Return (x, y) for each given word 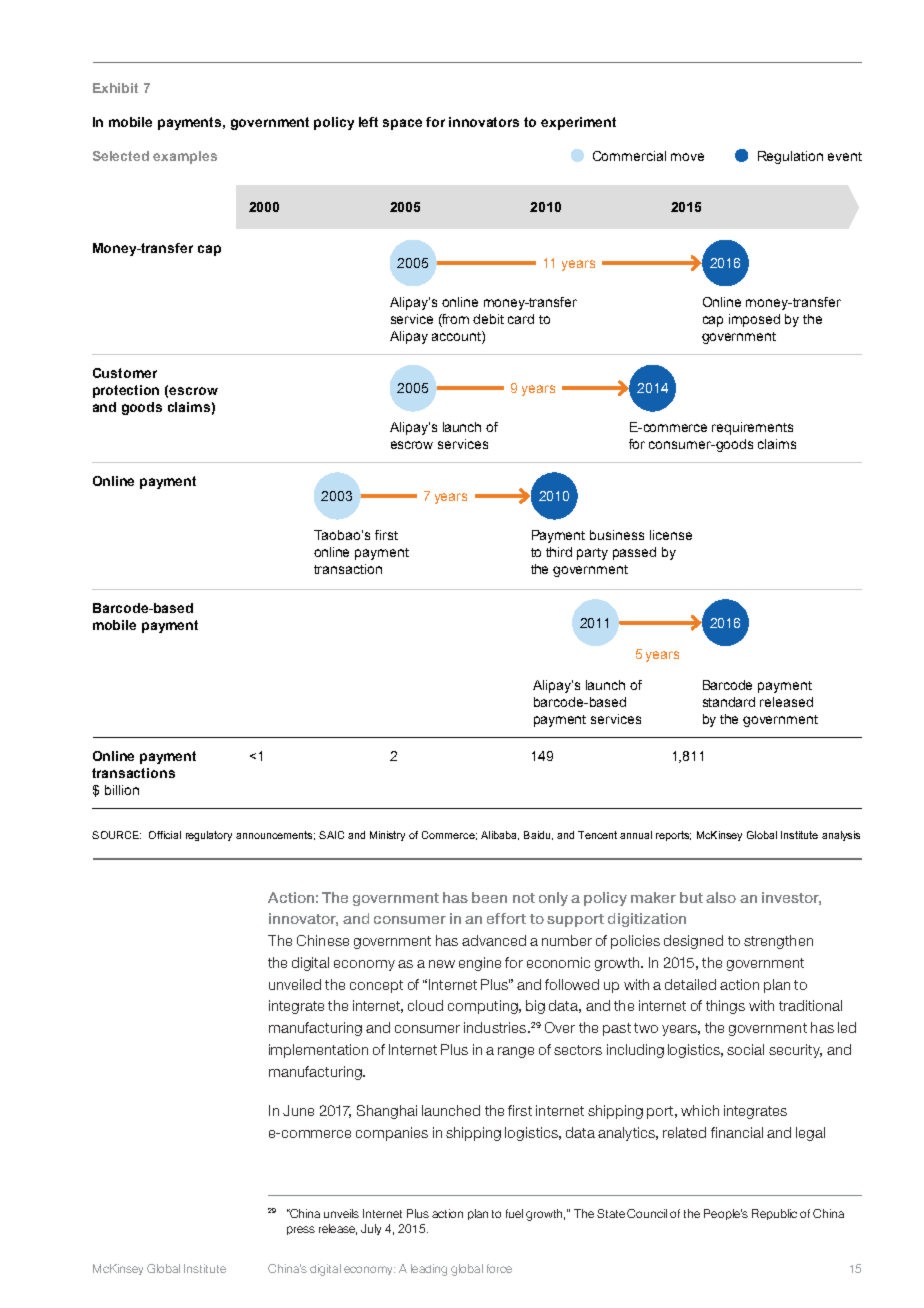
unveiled (295, 984)
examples (185, 157)
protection (126, 391)
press (301, 1230)
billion (122, 790)
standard (729, 702)
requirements (752, 428)
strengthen (778, 942)
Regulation (790, 157)
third (559, 552)
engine (480, 964)
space (402, 124)
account (457, 336)
